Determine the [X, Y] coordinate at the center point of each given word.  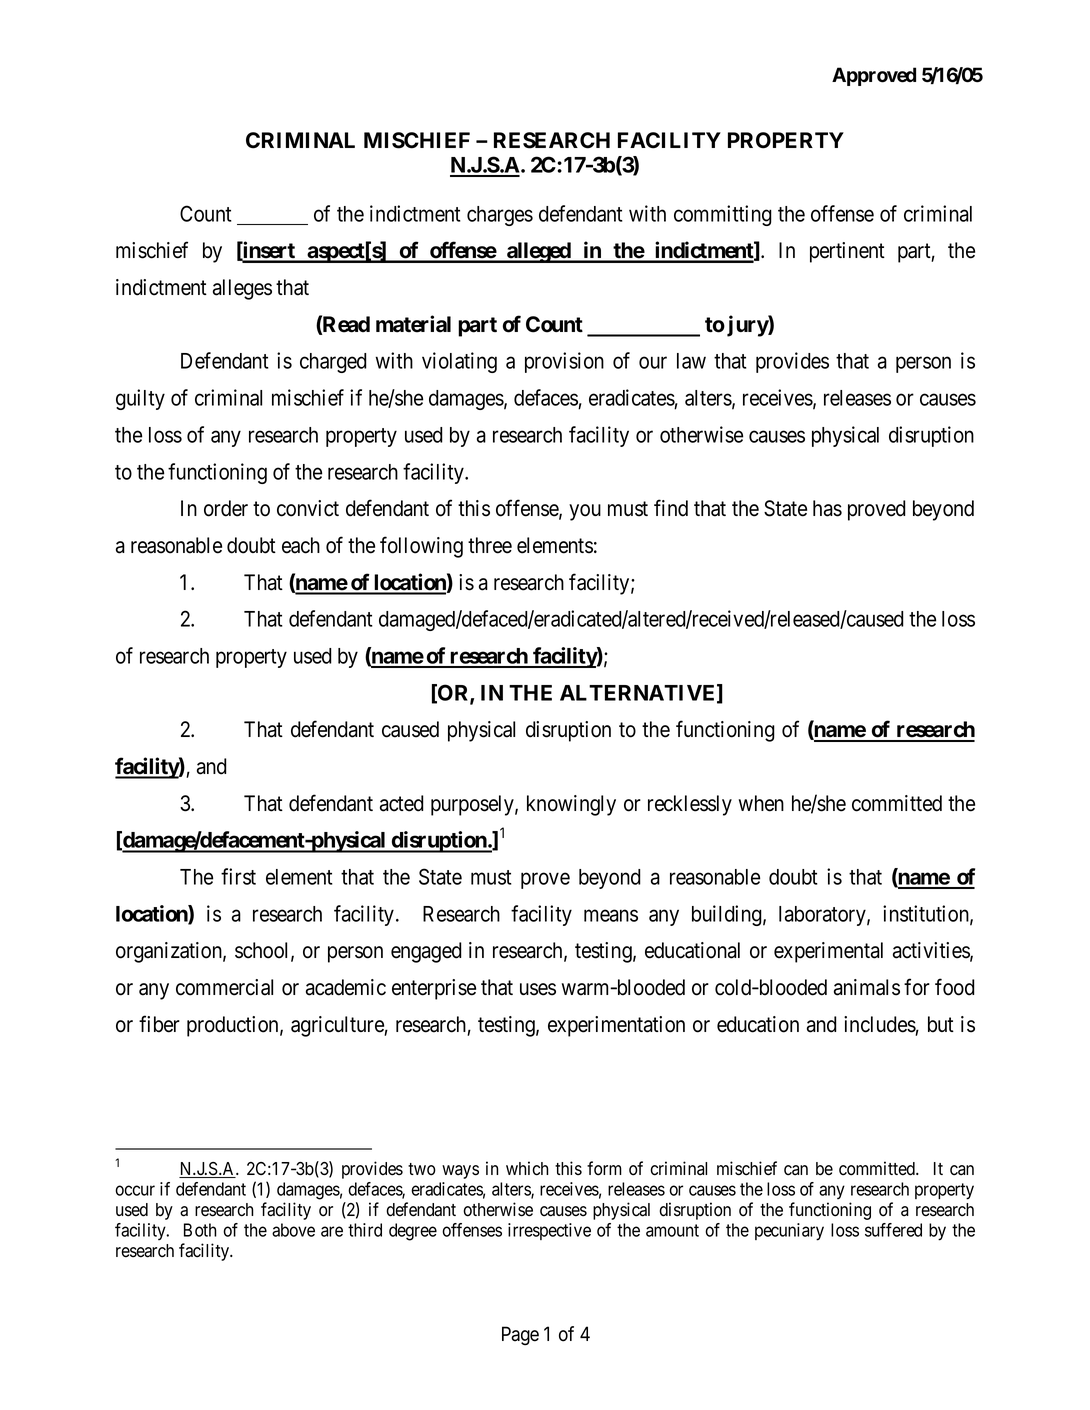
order [226, 508]
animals [867, 987]
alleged [539, 252]
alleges [242, 289]
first [238, 876]
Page [520, 1336]
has [827, 508]
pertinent [847, 252]
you [585, 512]
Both [200, 1230]
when [761, 803]
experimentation [616, 1026]
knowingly [571, 805]
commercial [224, 987]
